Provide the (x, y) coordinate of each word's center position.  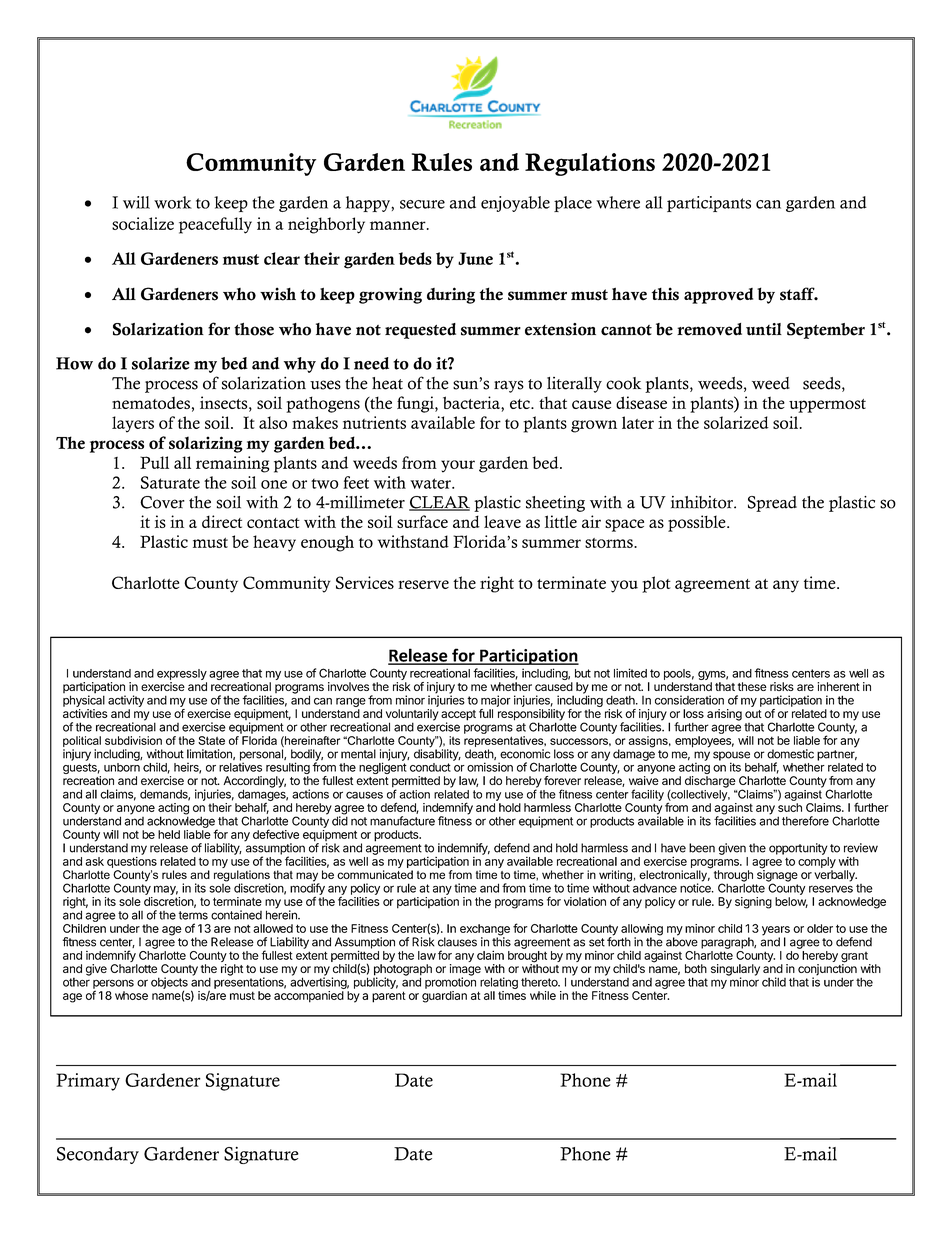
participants (709, 204)
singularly (735, 971)
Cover (162, 502)
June (475, 258)
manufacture (402, 821)
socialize (143, 223)
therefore (805, 821)
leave (502, 521)
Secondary (98, 1155)
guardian (444, 997)
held (169, 834)
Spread (772, 504)
